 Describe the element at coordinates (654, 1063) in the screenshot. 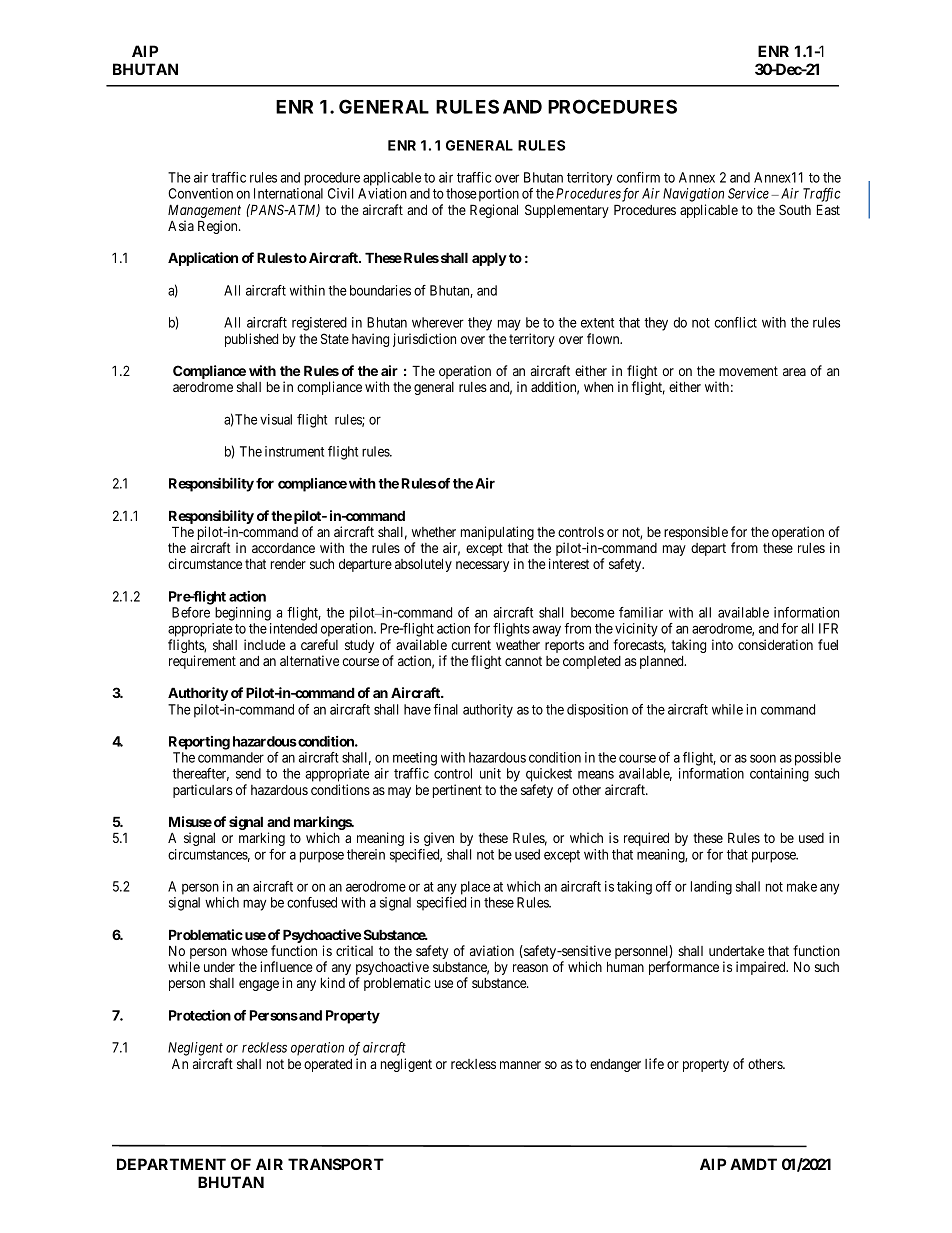

I see `life` at that location.
